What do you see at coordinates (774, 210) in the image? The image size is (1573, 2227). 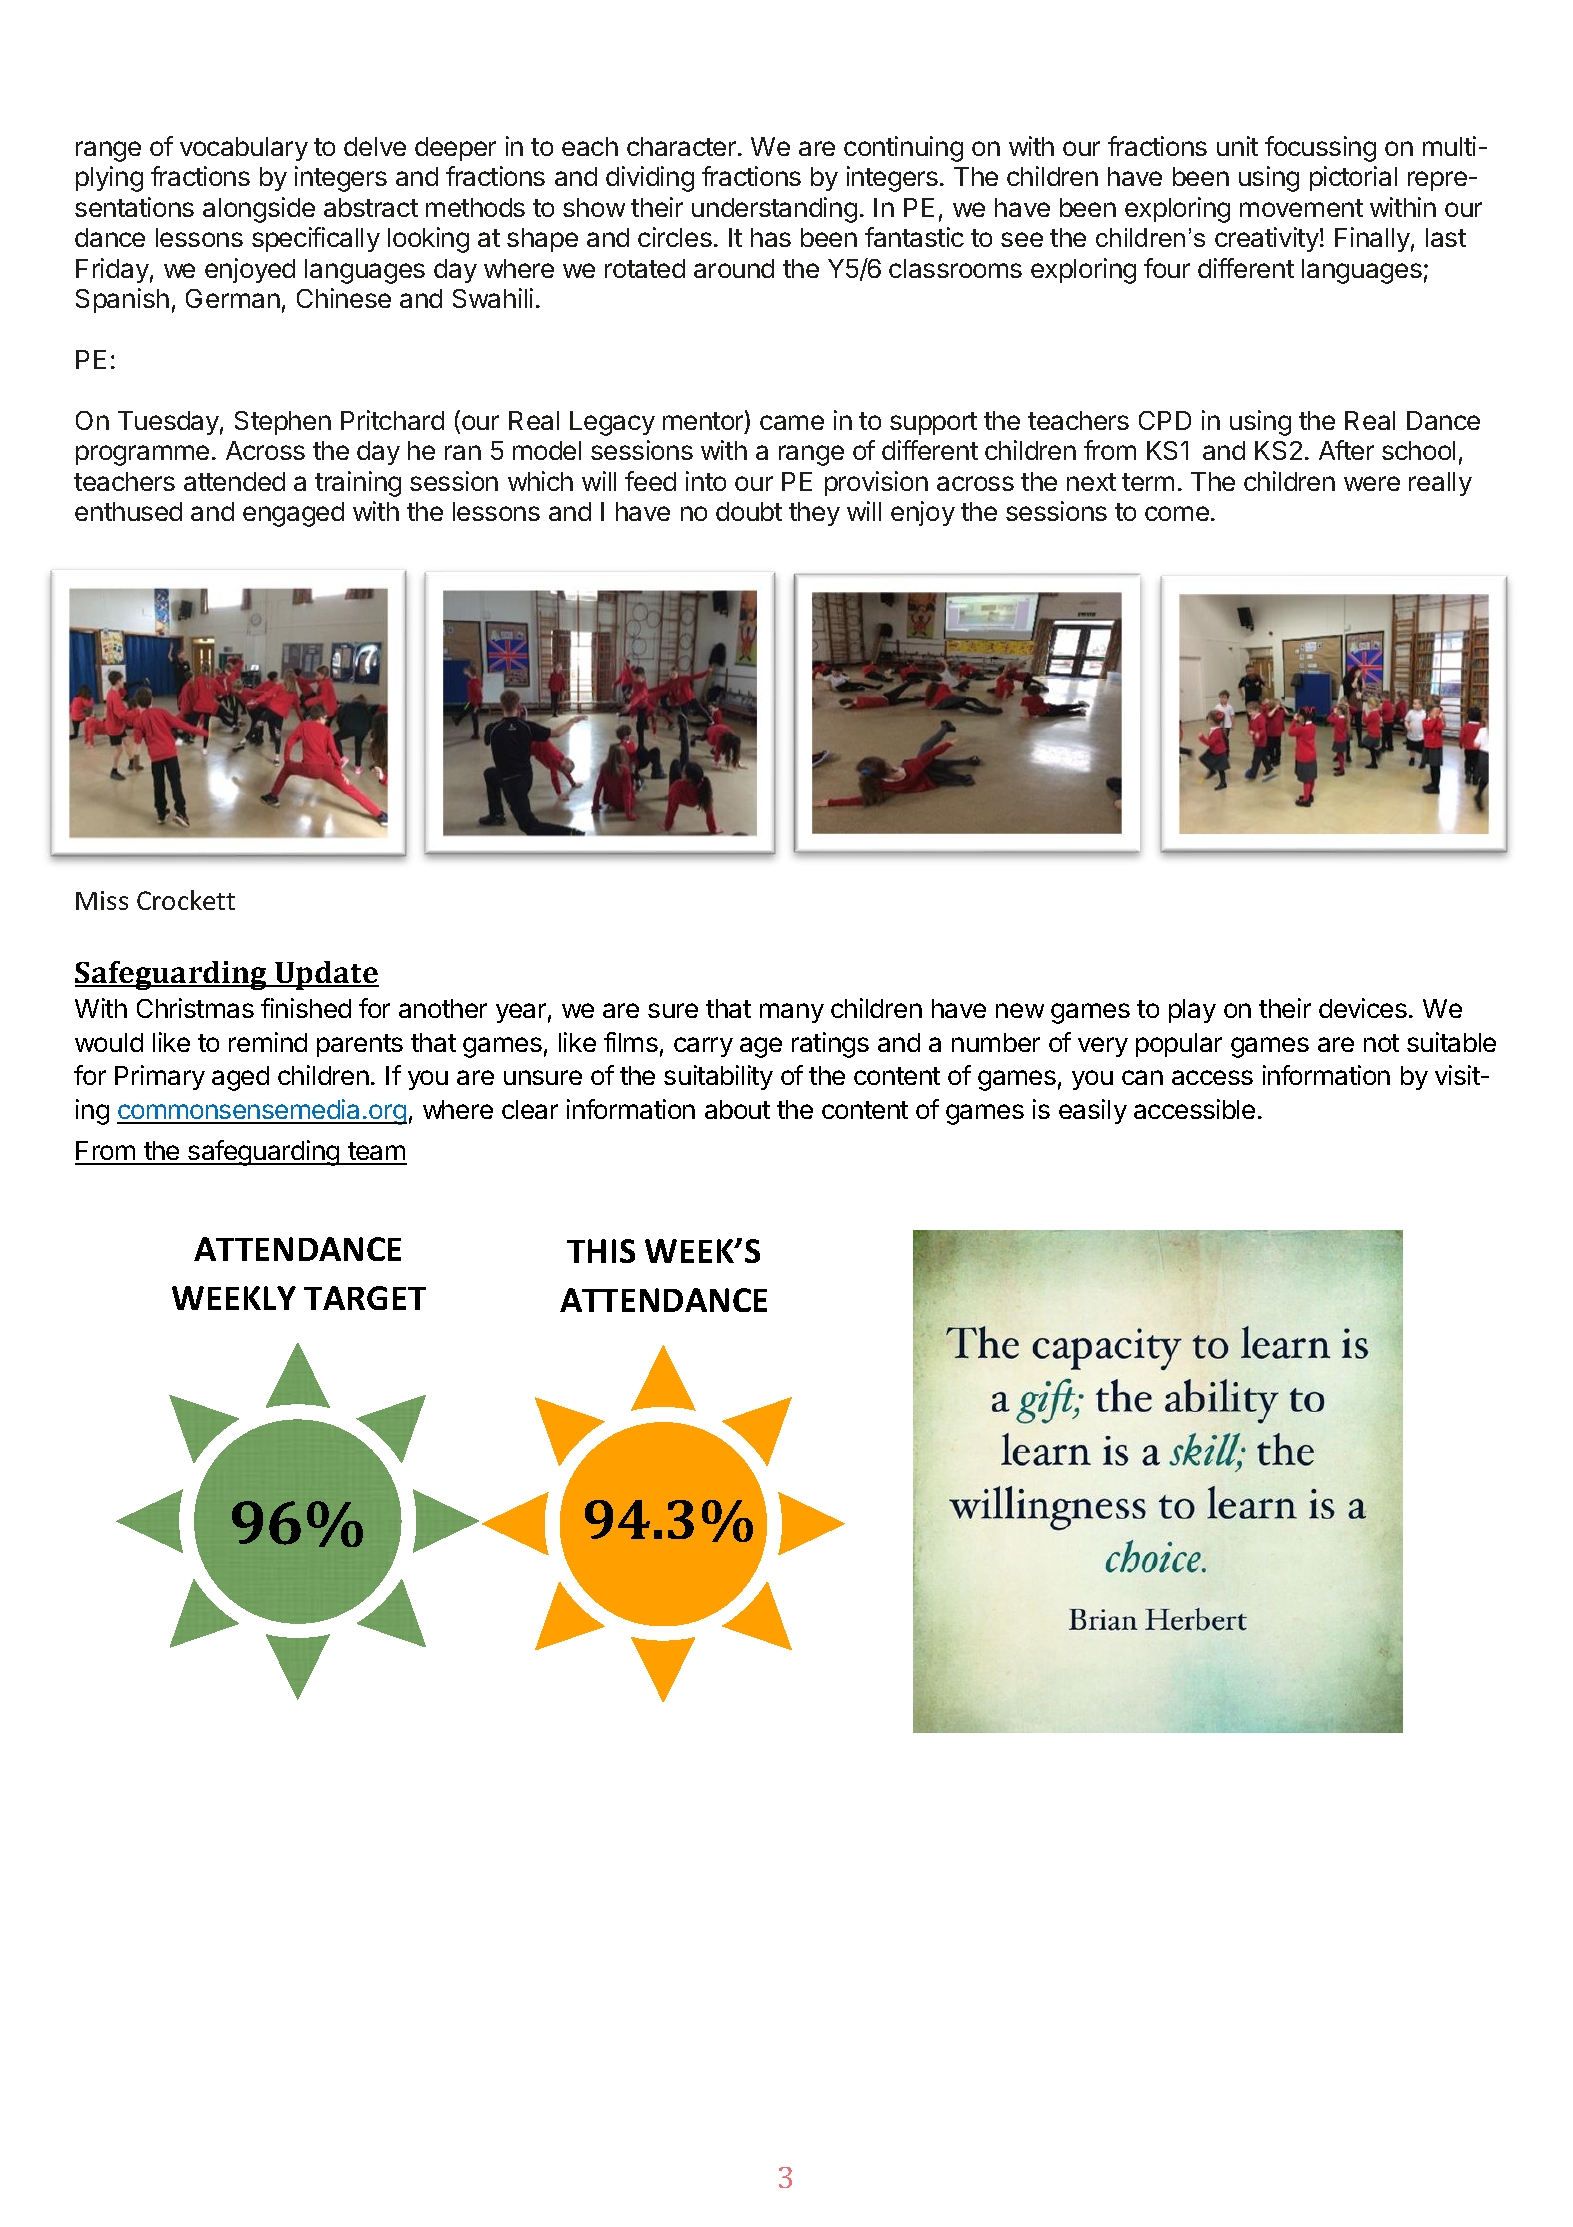 I see `understanding` at bounding box center [774, 210].
